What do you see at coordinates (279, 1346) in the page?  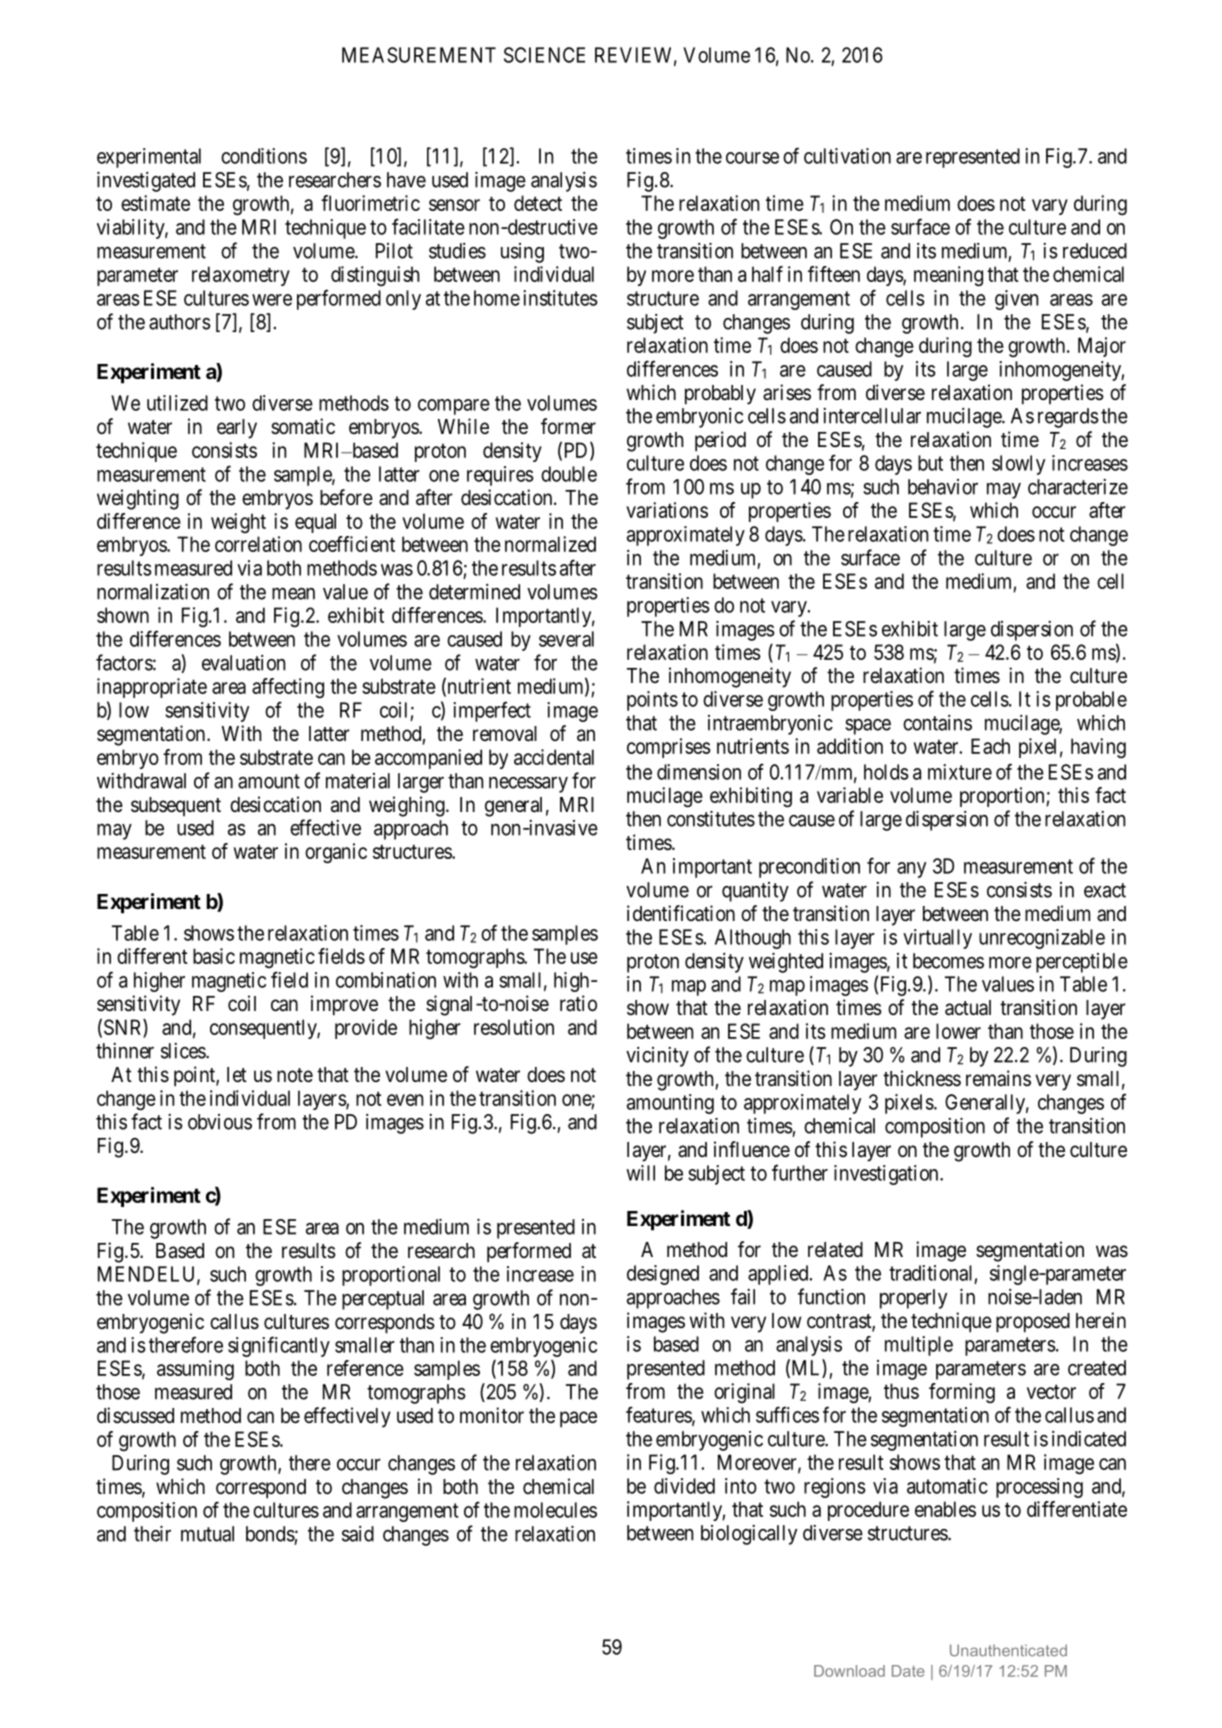 I see `significantly` at bounding box center [279, 1346].
